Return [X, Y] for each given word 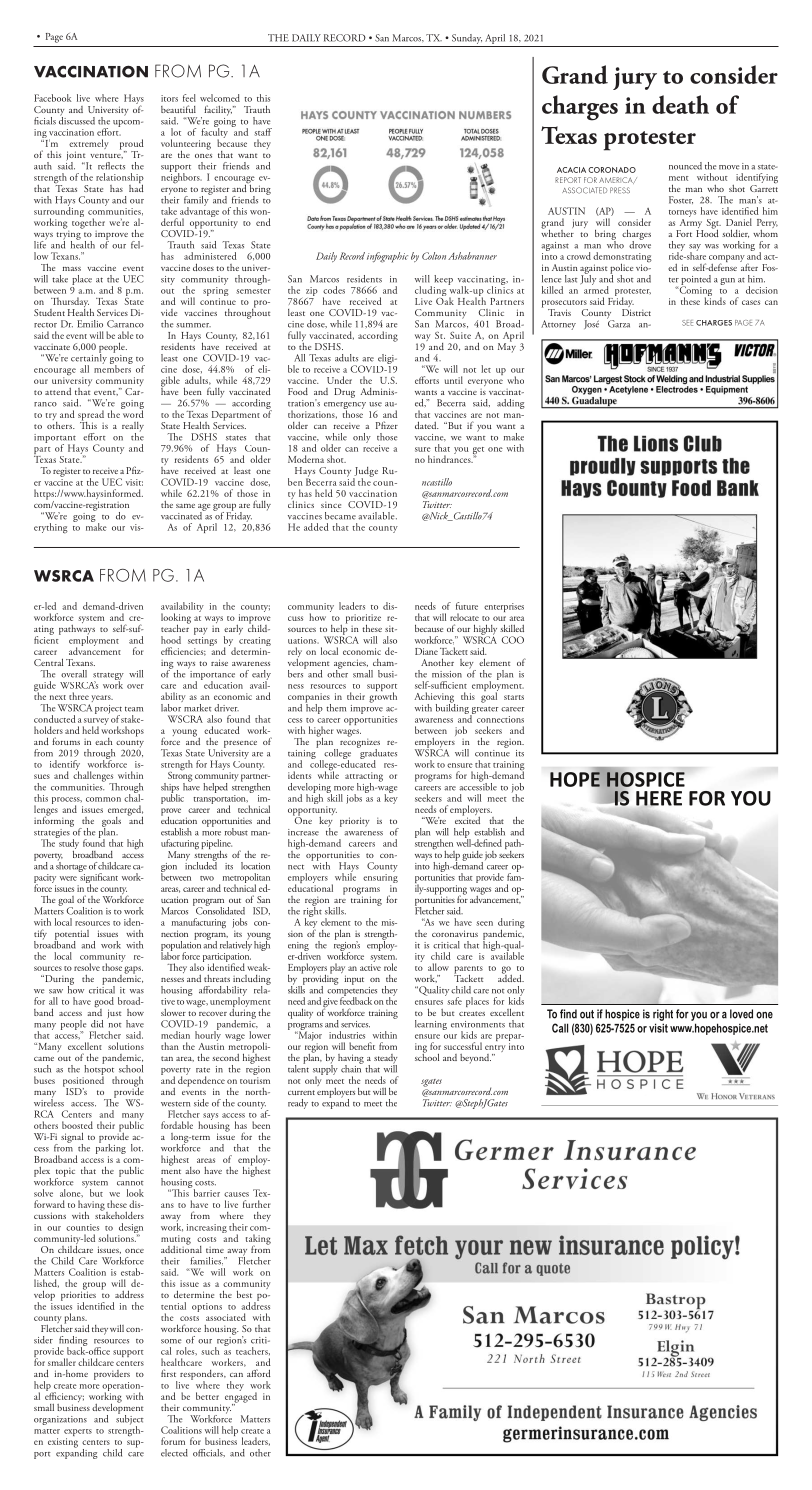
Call [560, 1028]
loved [741, 1014]
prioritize [363, 620]
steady [386, 1060]
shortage [71, 865]
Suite [460, 335]
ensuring [380, 880]
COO [513, 640]
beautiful [178, 109]
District [636, 312]
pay [201, 631]
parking [111, 1149]
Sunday [467, 39]
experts [78, 1434]
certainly [89, 358]
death [680, 104]
